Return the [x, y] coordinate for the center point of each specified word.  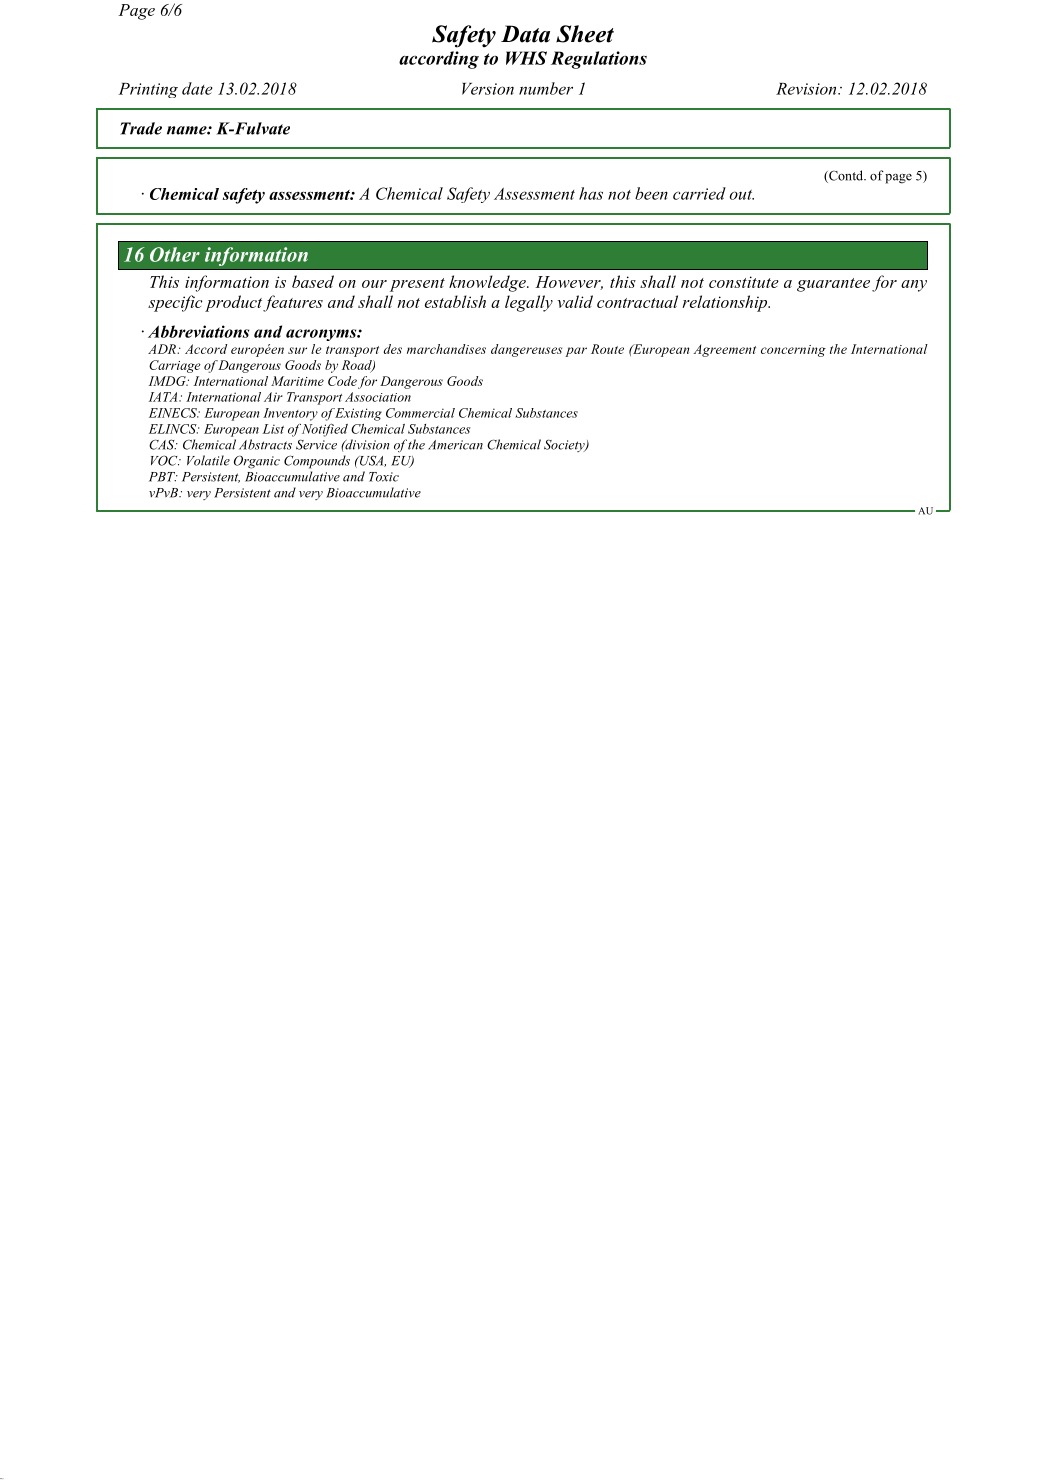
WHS [526, 58]
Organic [257, 462]
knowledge [488, 283]
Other [175, 254]
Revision [807, 89]
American [455, 445]
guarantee [833, 285]
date [197, 88]
